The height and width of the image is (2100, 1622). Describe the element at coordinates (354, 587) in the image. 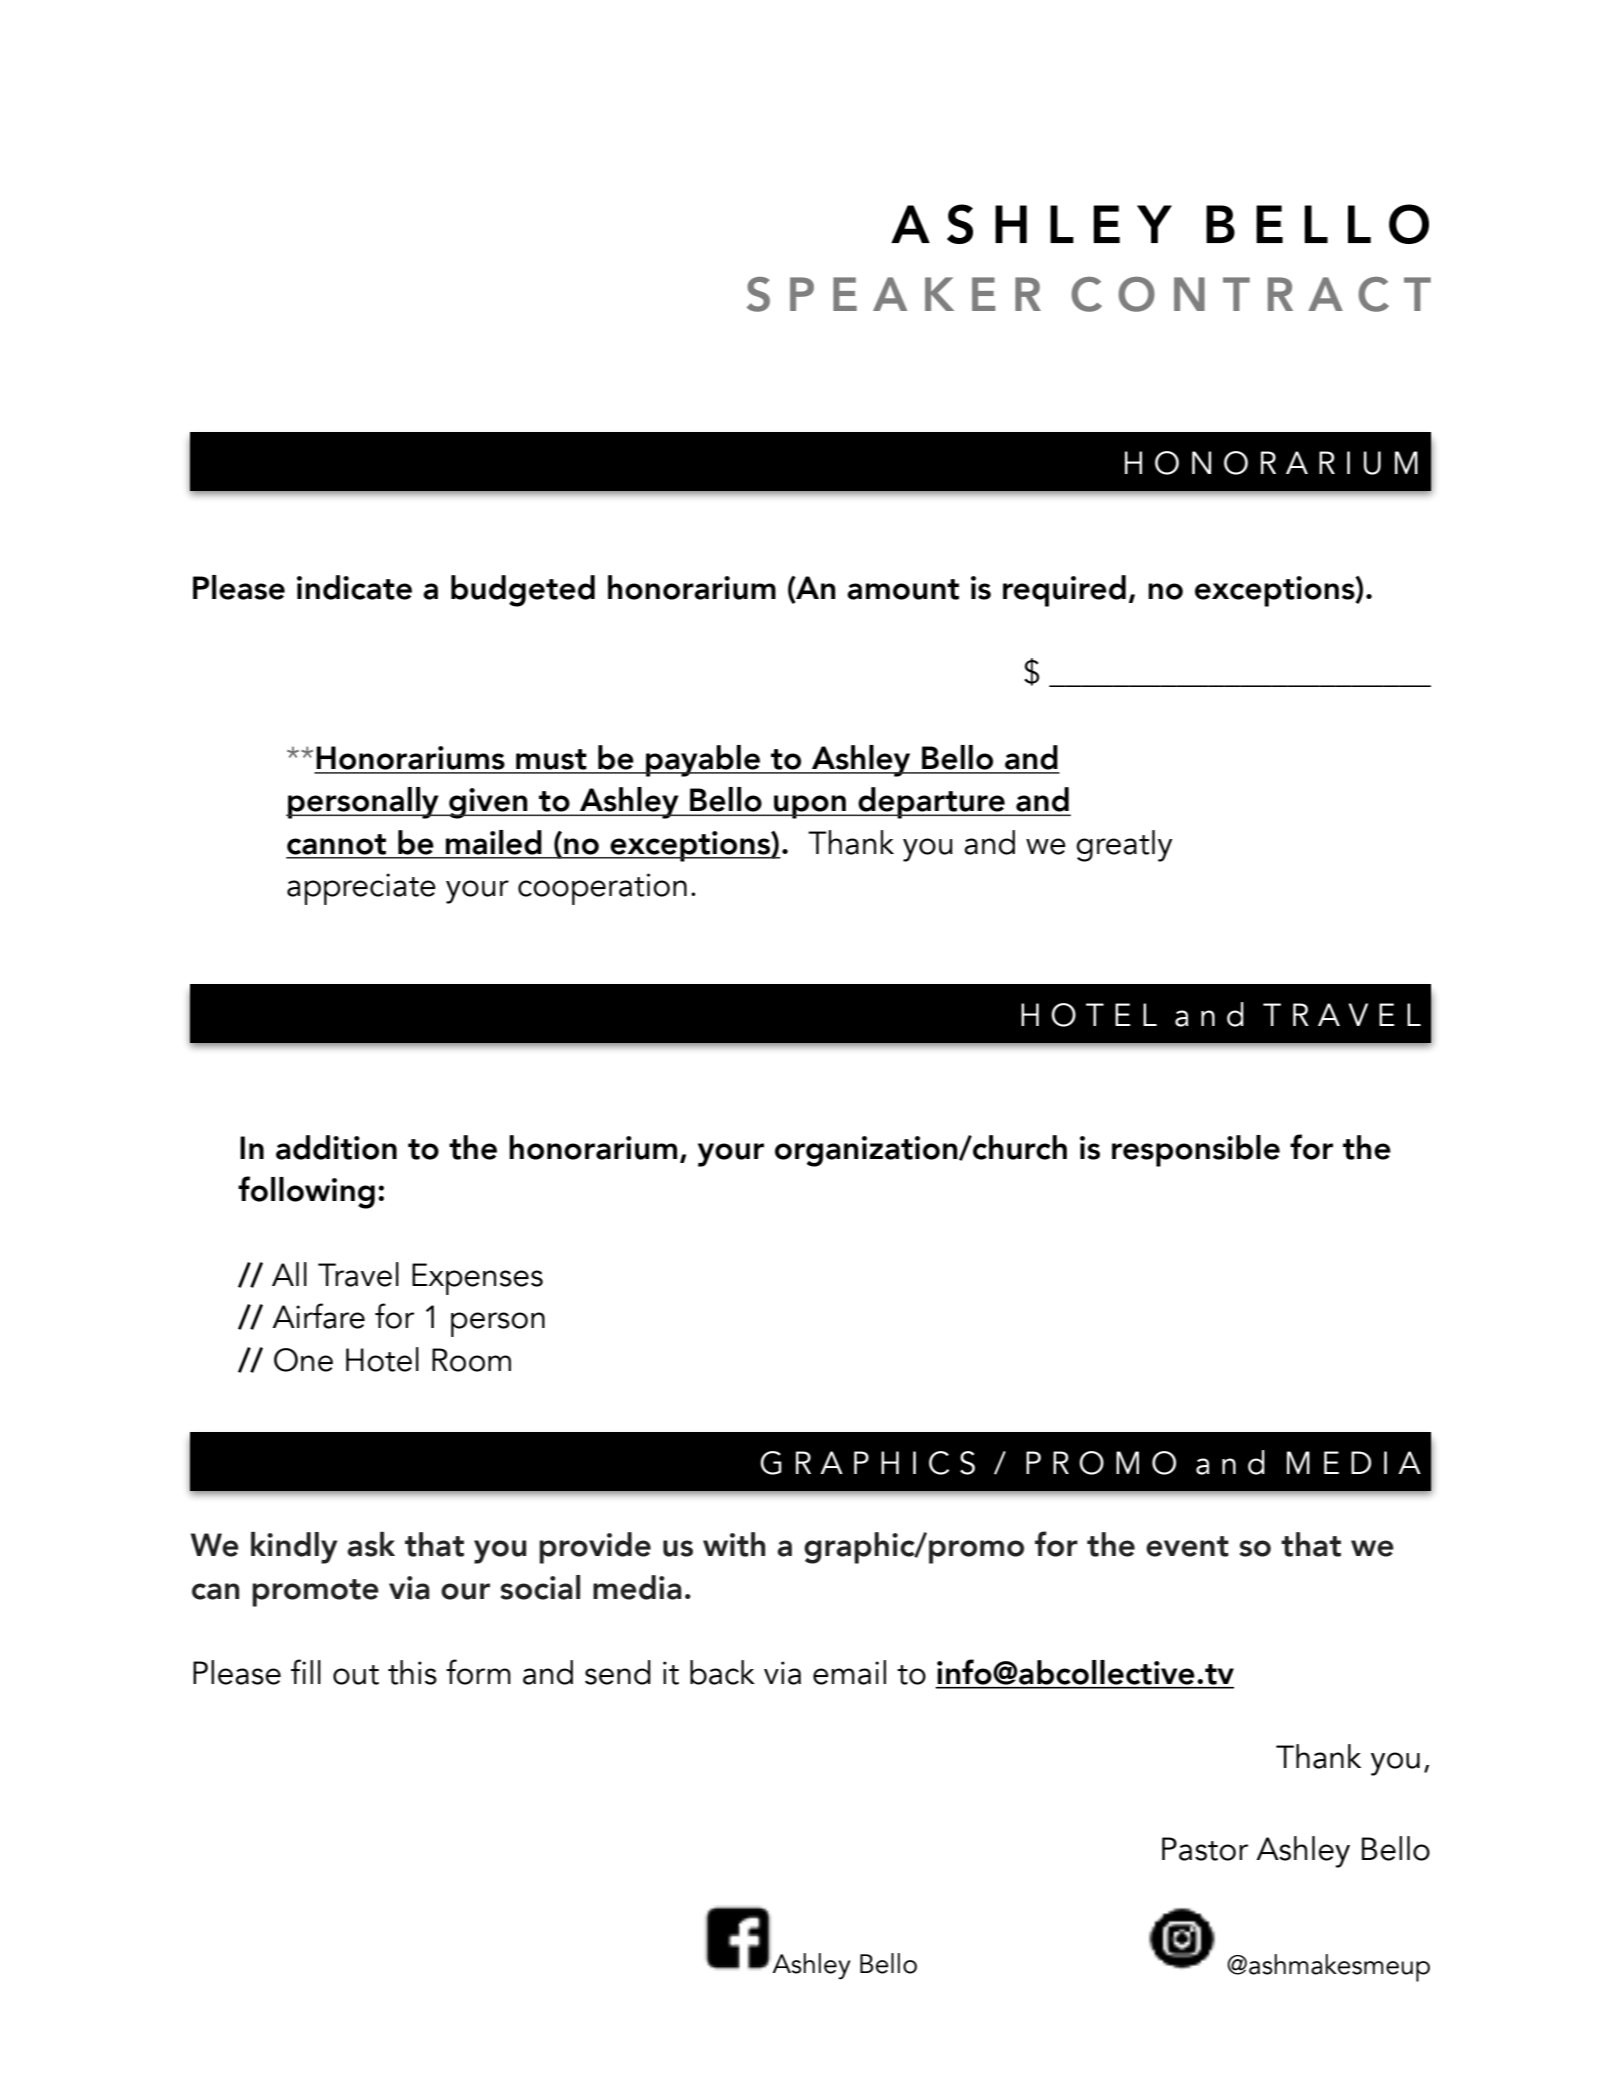

I see `indicate` at that location.
